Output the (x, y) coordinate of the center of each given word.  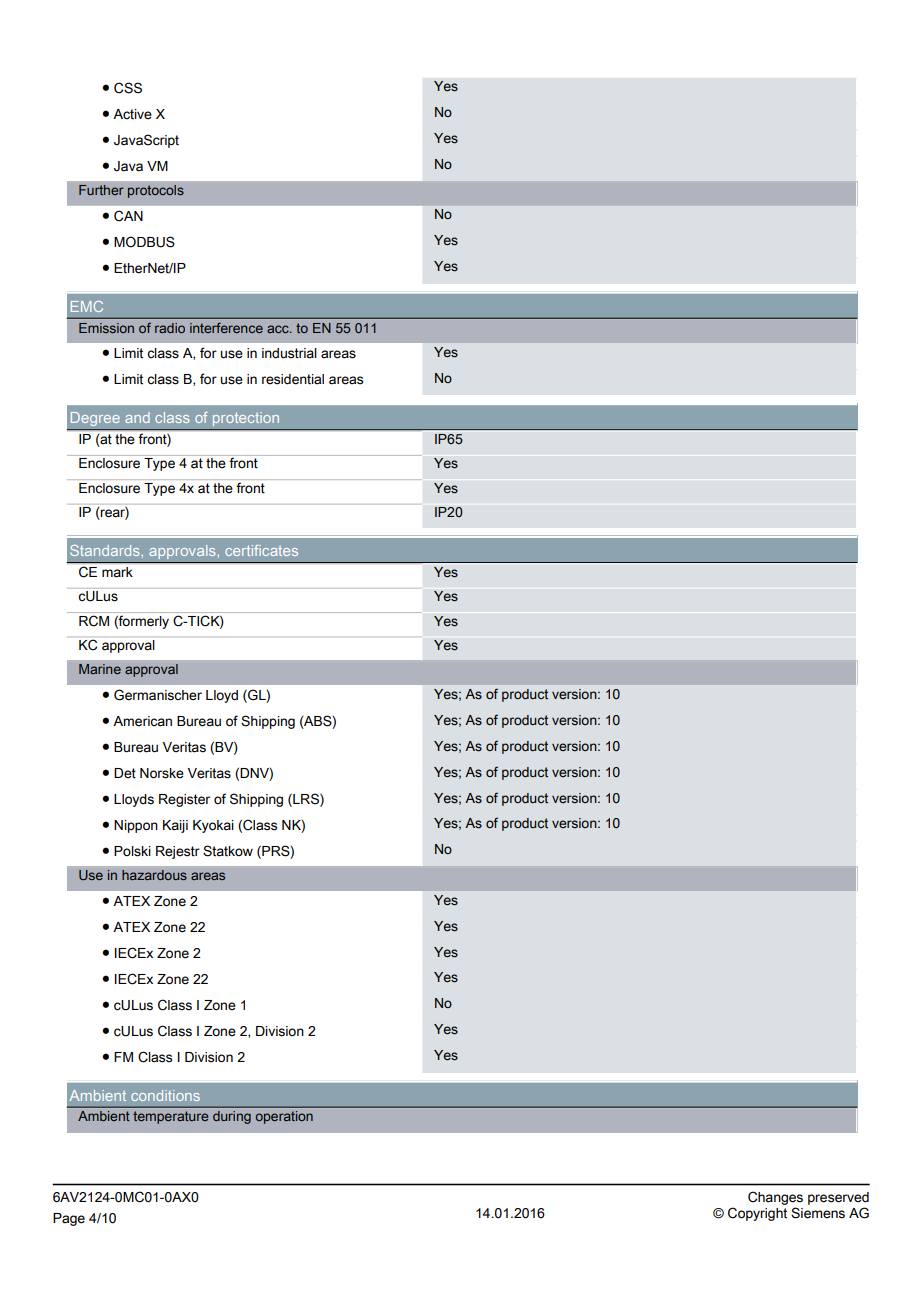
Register (184, 800)
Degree (95, 419)
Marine (100, 669)
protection (246, 419)
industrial (289, 353)
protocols (156, 191)
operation (284, 1117)
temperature (170, 1117)
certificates (261, 550)
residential (293, 379)
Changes (775, 1199)
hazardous (154, 875)
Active (132, 114)
